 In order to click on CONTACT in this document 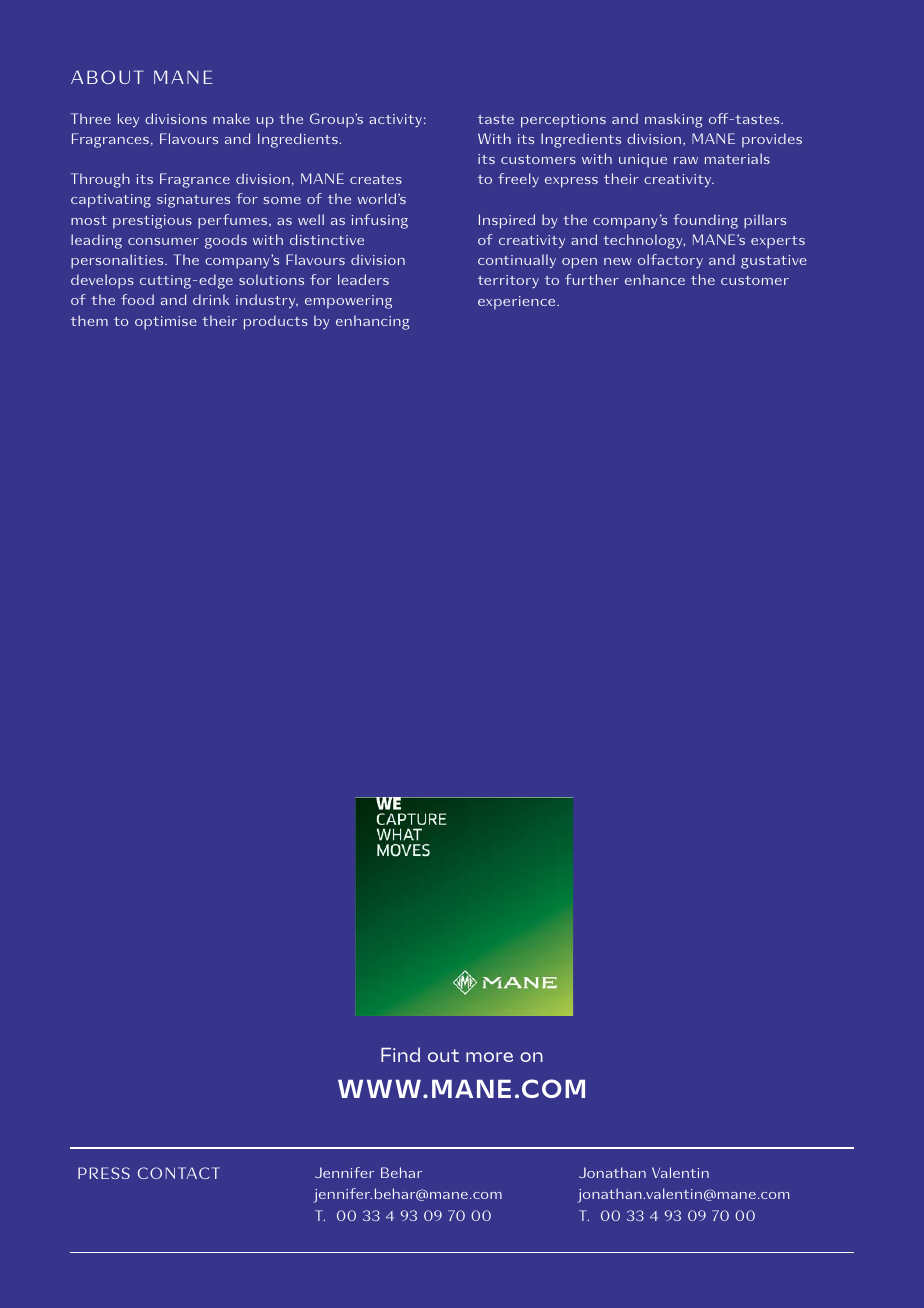, I will do `click(179, 1173)`.
